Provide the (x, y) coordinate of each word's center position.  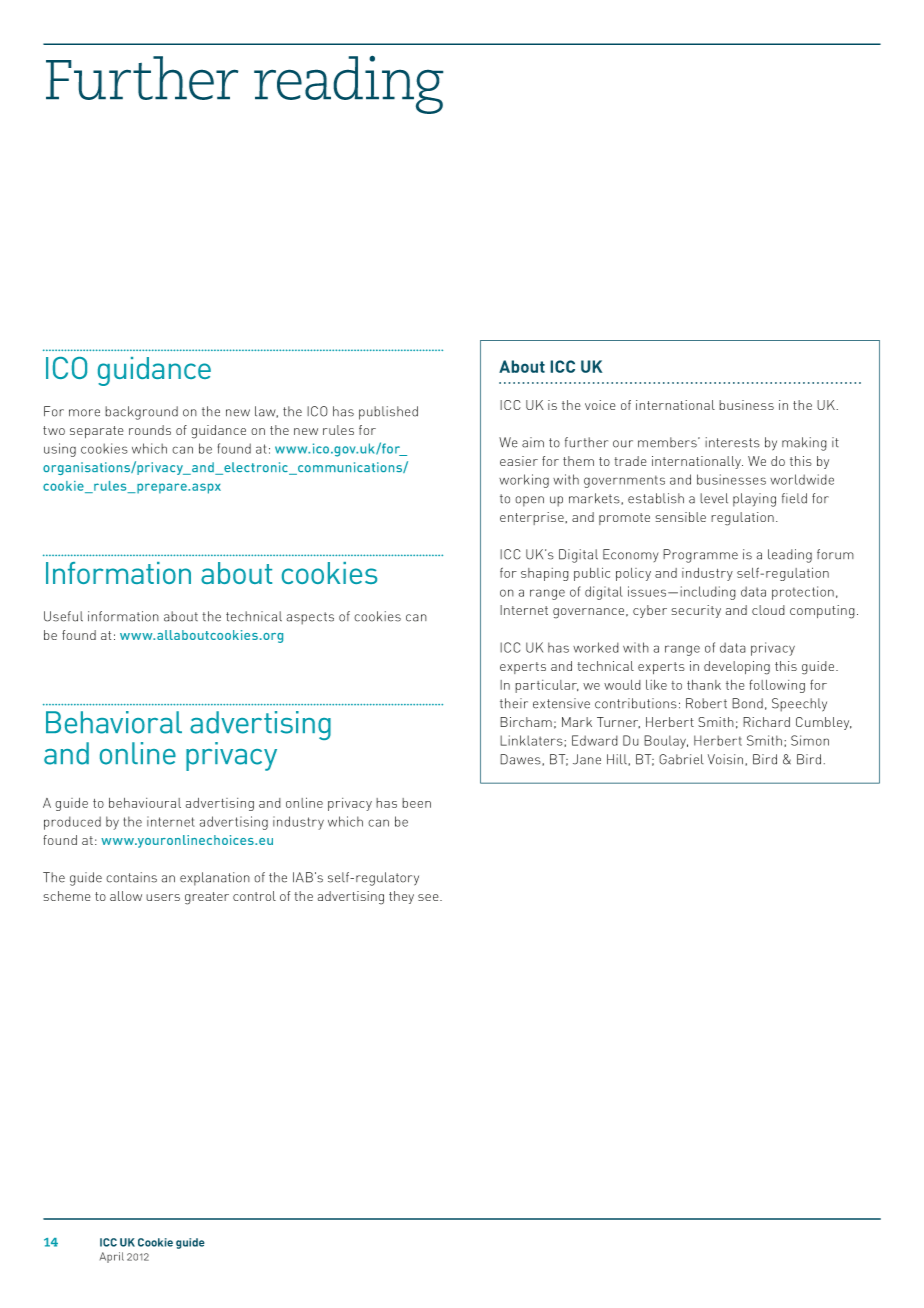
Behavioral (114, 722)
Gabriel (681, 759)
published (388, 413)
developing (737, 668)
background (141, 413)
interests (732, 442)
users (163, 897)
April (112, 1257)
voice (600, 405)
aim (533, 442)
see (429, 897)
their (514, 703)
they (401, 897)
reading (349, 84)
